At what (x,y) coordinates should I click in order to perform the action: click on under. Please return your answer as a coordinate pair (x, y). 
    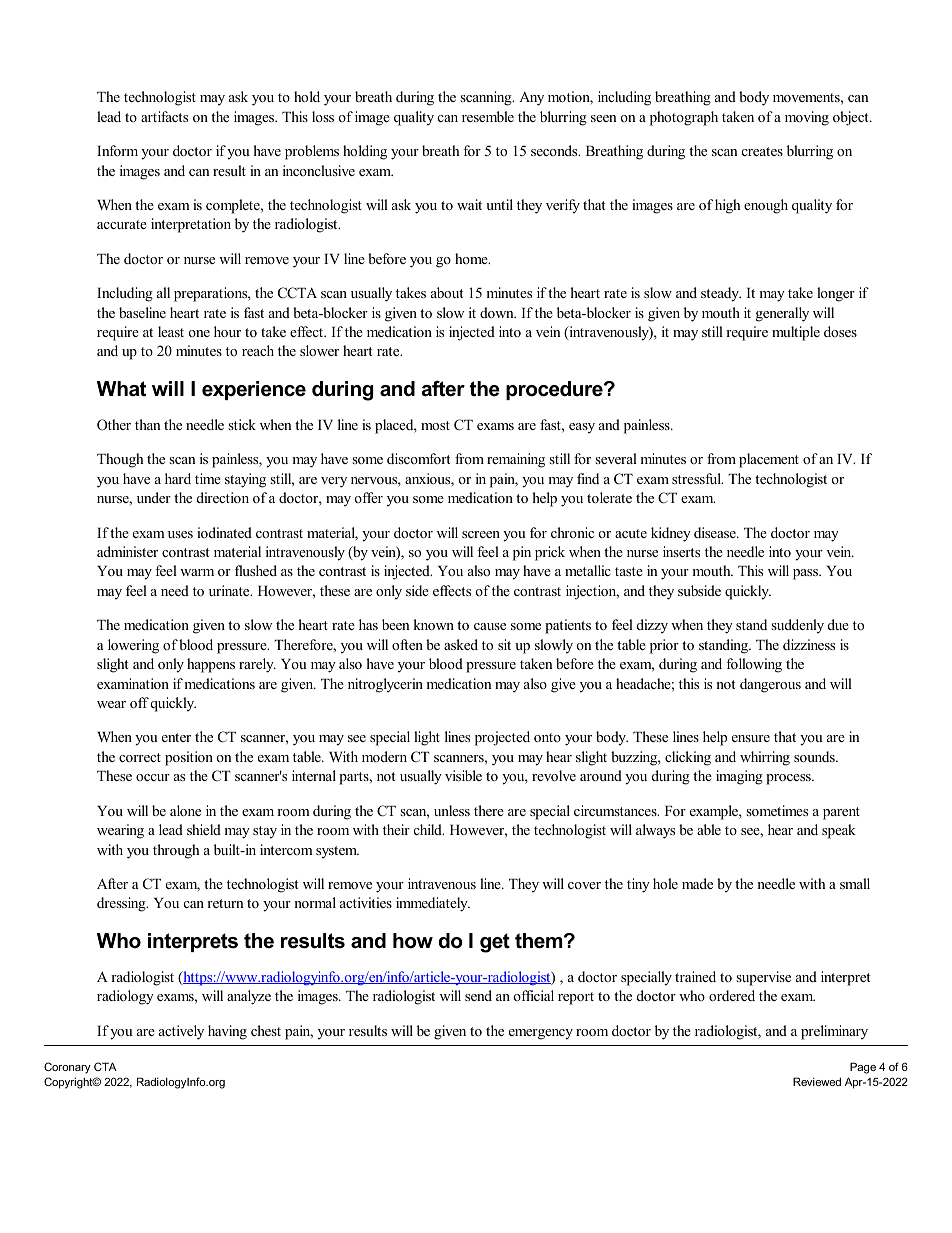
    Looking at the image, I should click on (154, 497).
